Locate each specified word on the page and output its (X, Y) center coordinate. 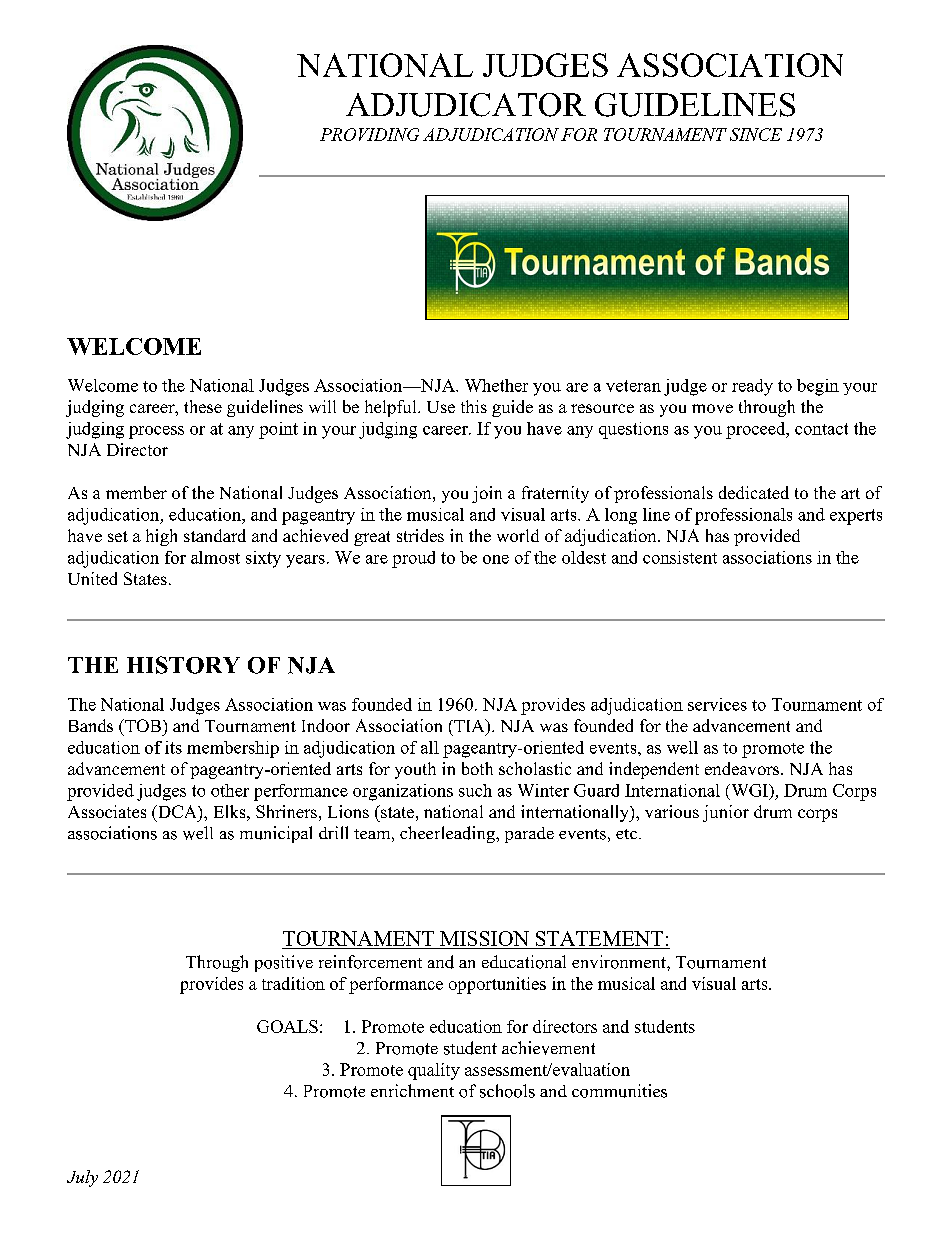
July (82, 1178)
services (717, 704)
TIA (469, 725)
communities (619, 1091)
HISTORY (183, 665)
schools (507, 1091)
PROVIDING (369, 134)
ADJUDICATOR (466, 105)
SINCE (756, 134)
